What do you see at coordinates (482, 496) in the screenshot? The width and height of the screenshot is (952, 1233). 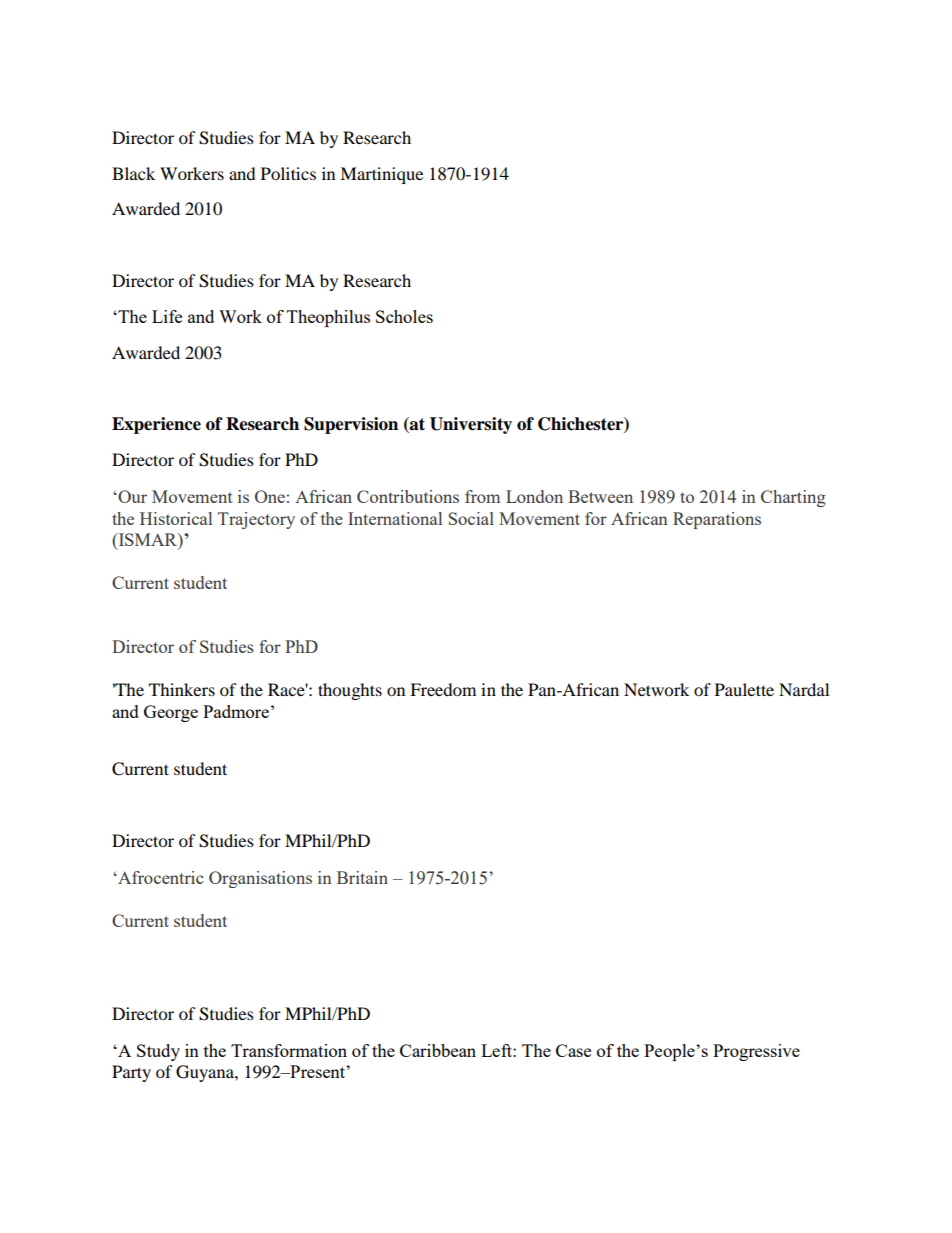 I see `from` at bounding box center [482, 496].
